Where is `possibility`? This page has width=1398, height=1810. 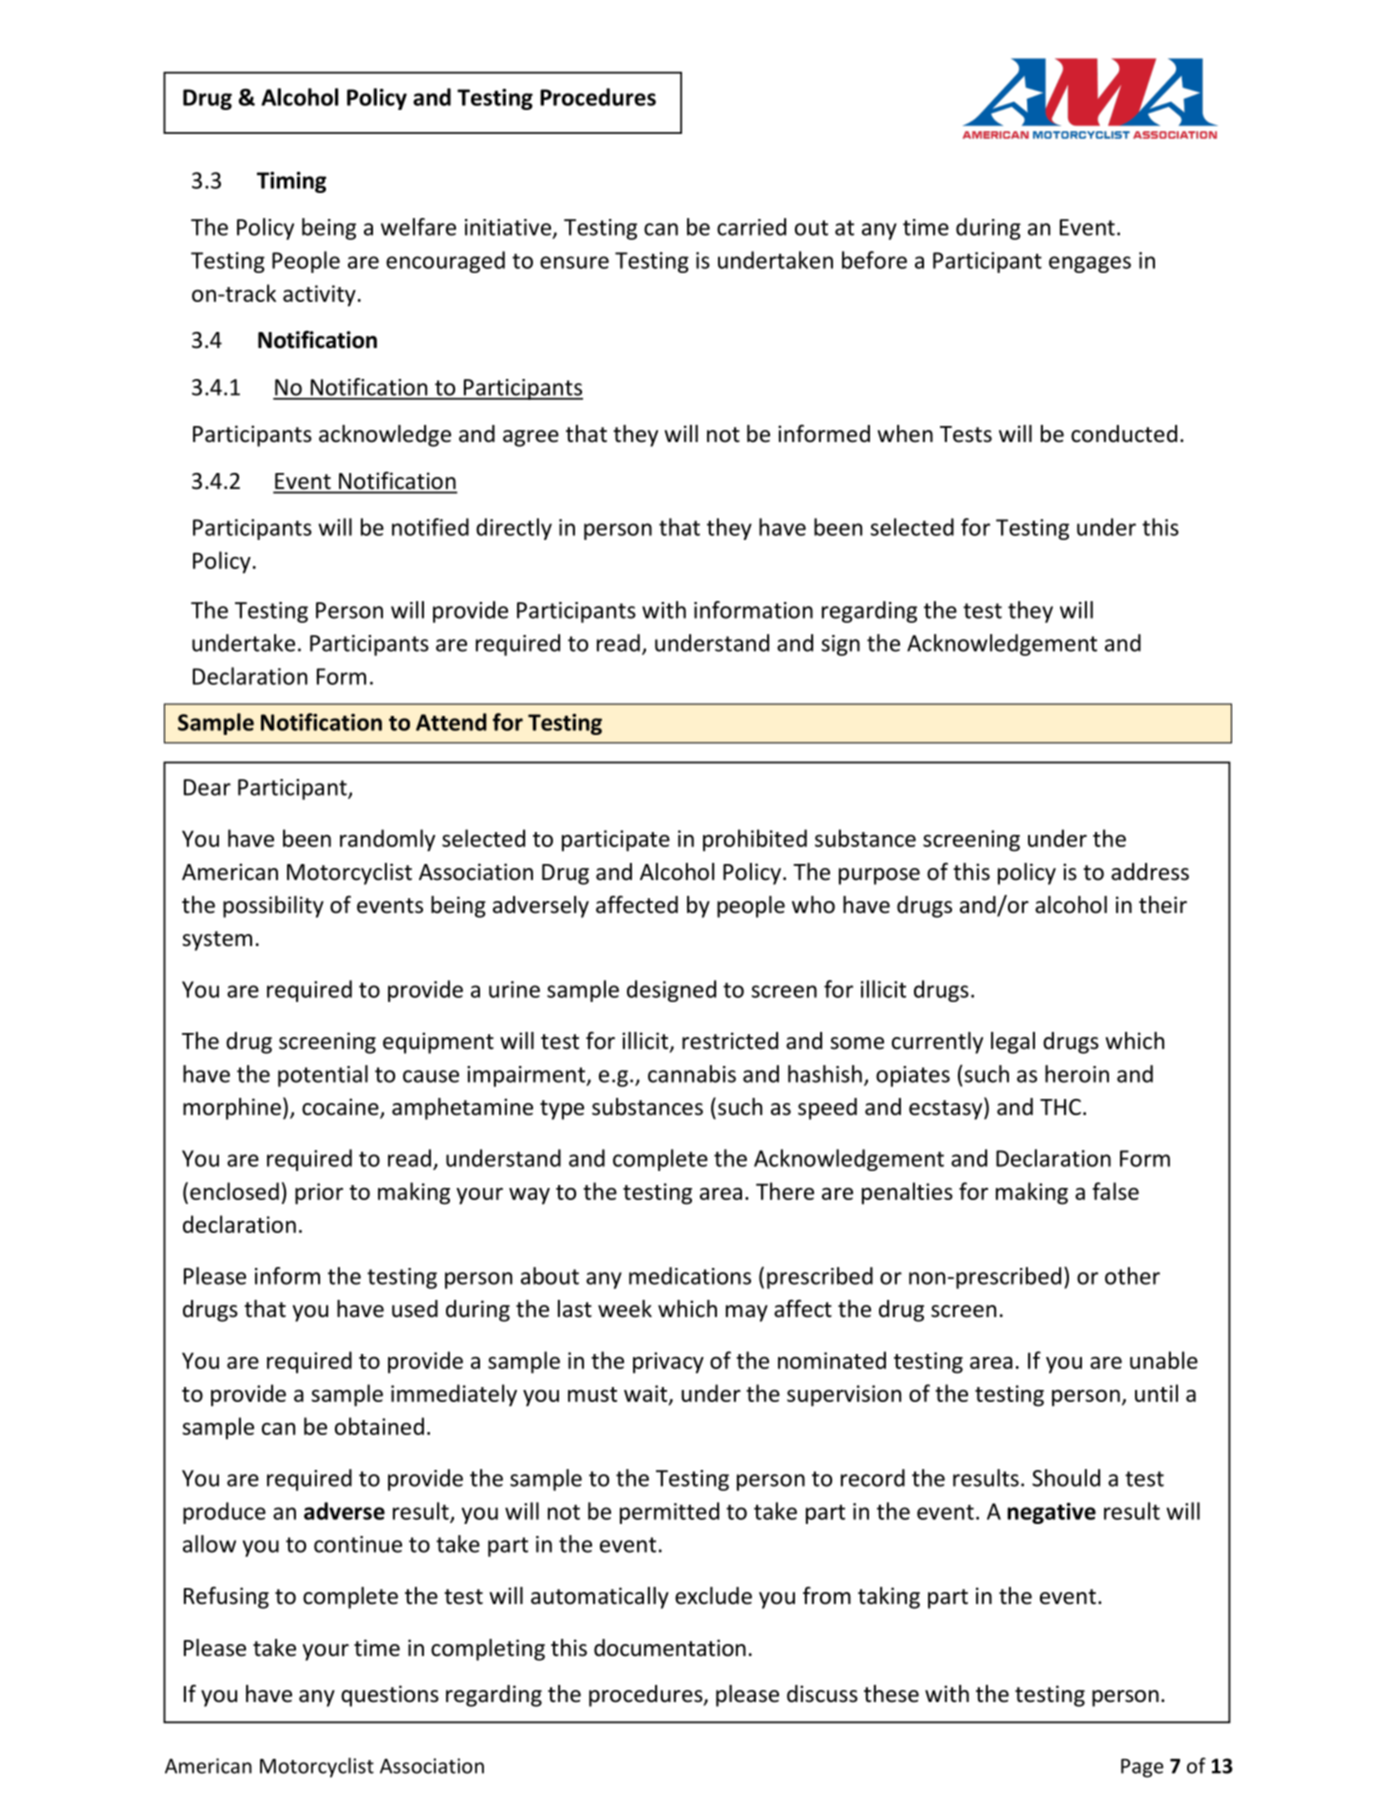 possibility is located at coordinates (273, 907).
